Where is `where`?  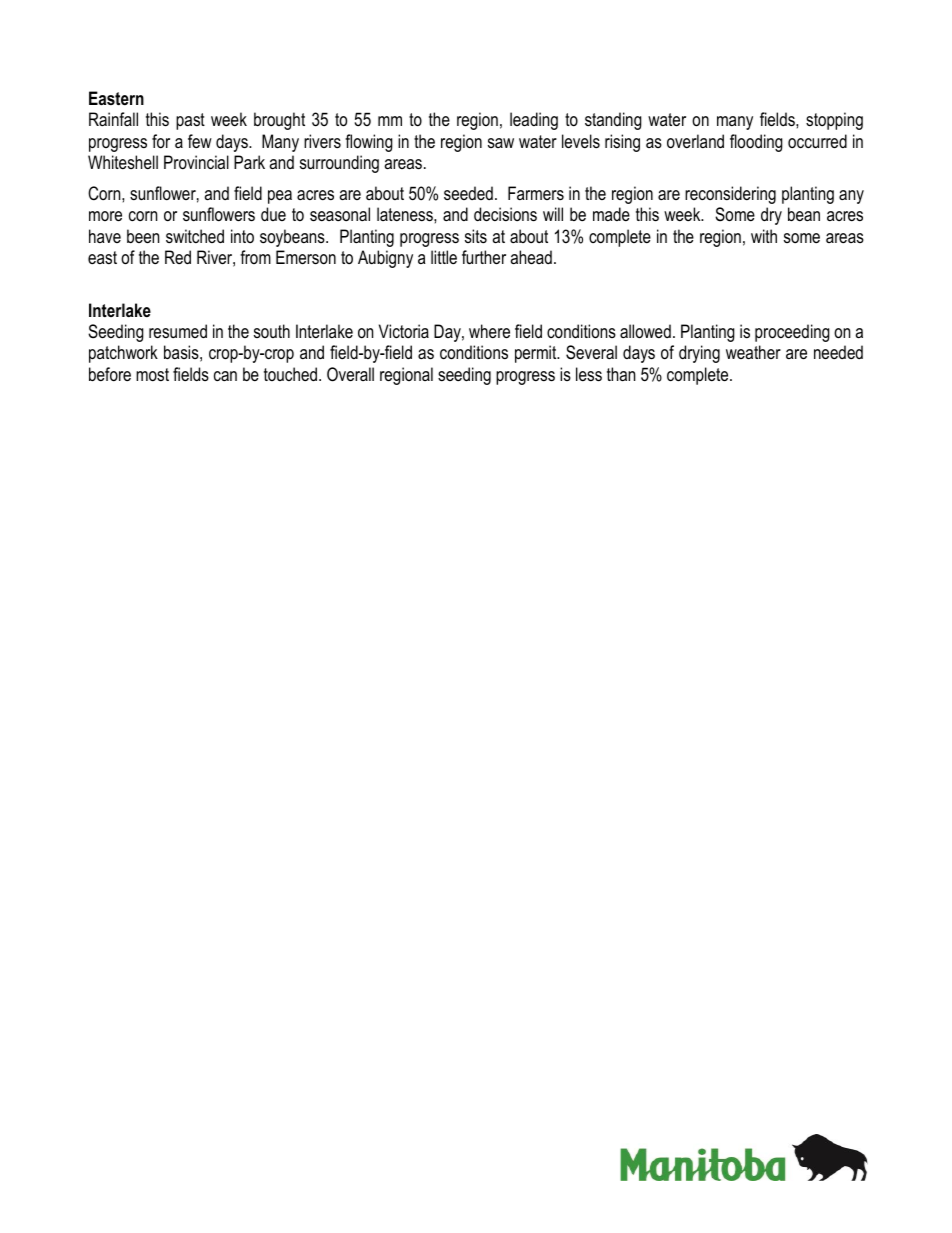 where is located at coordinates (489, 331).
